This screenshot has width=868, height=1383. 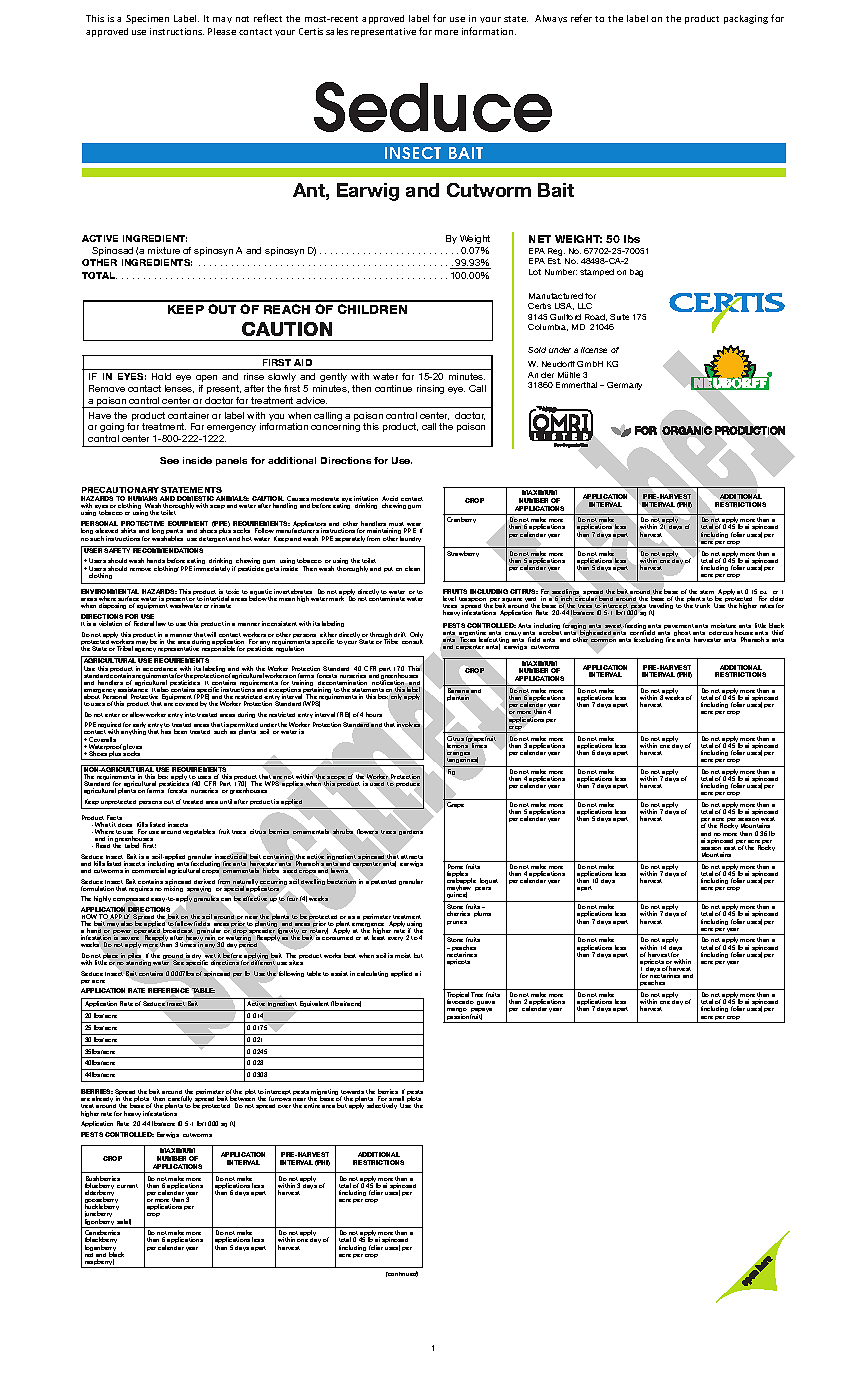 What do you see at coordinates (222, 31) in the screenshot?
I see `Please` at bounding box center [222, 31].
